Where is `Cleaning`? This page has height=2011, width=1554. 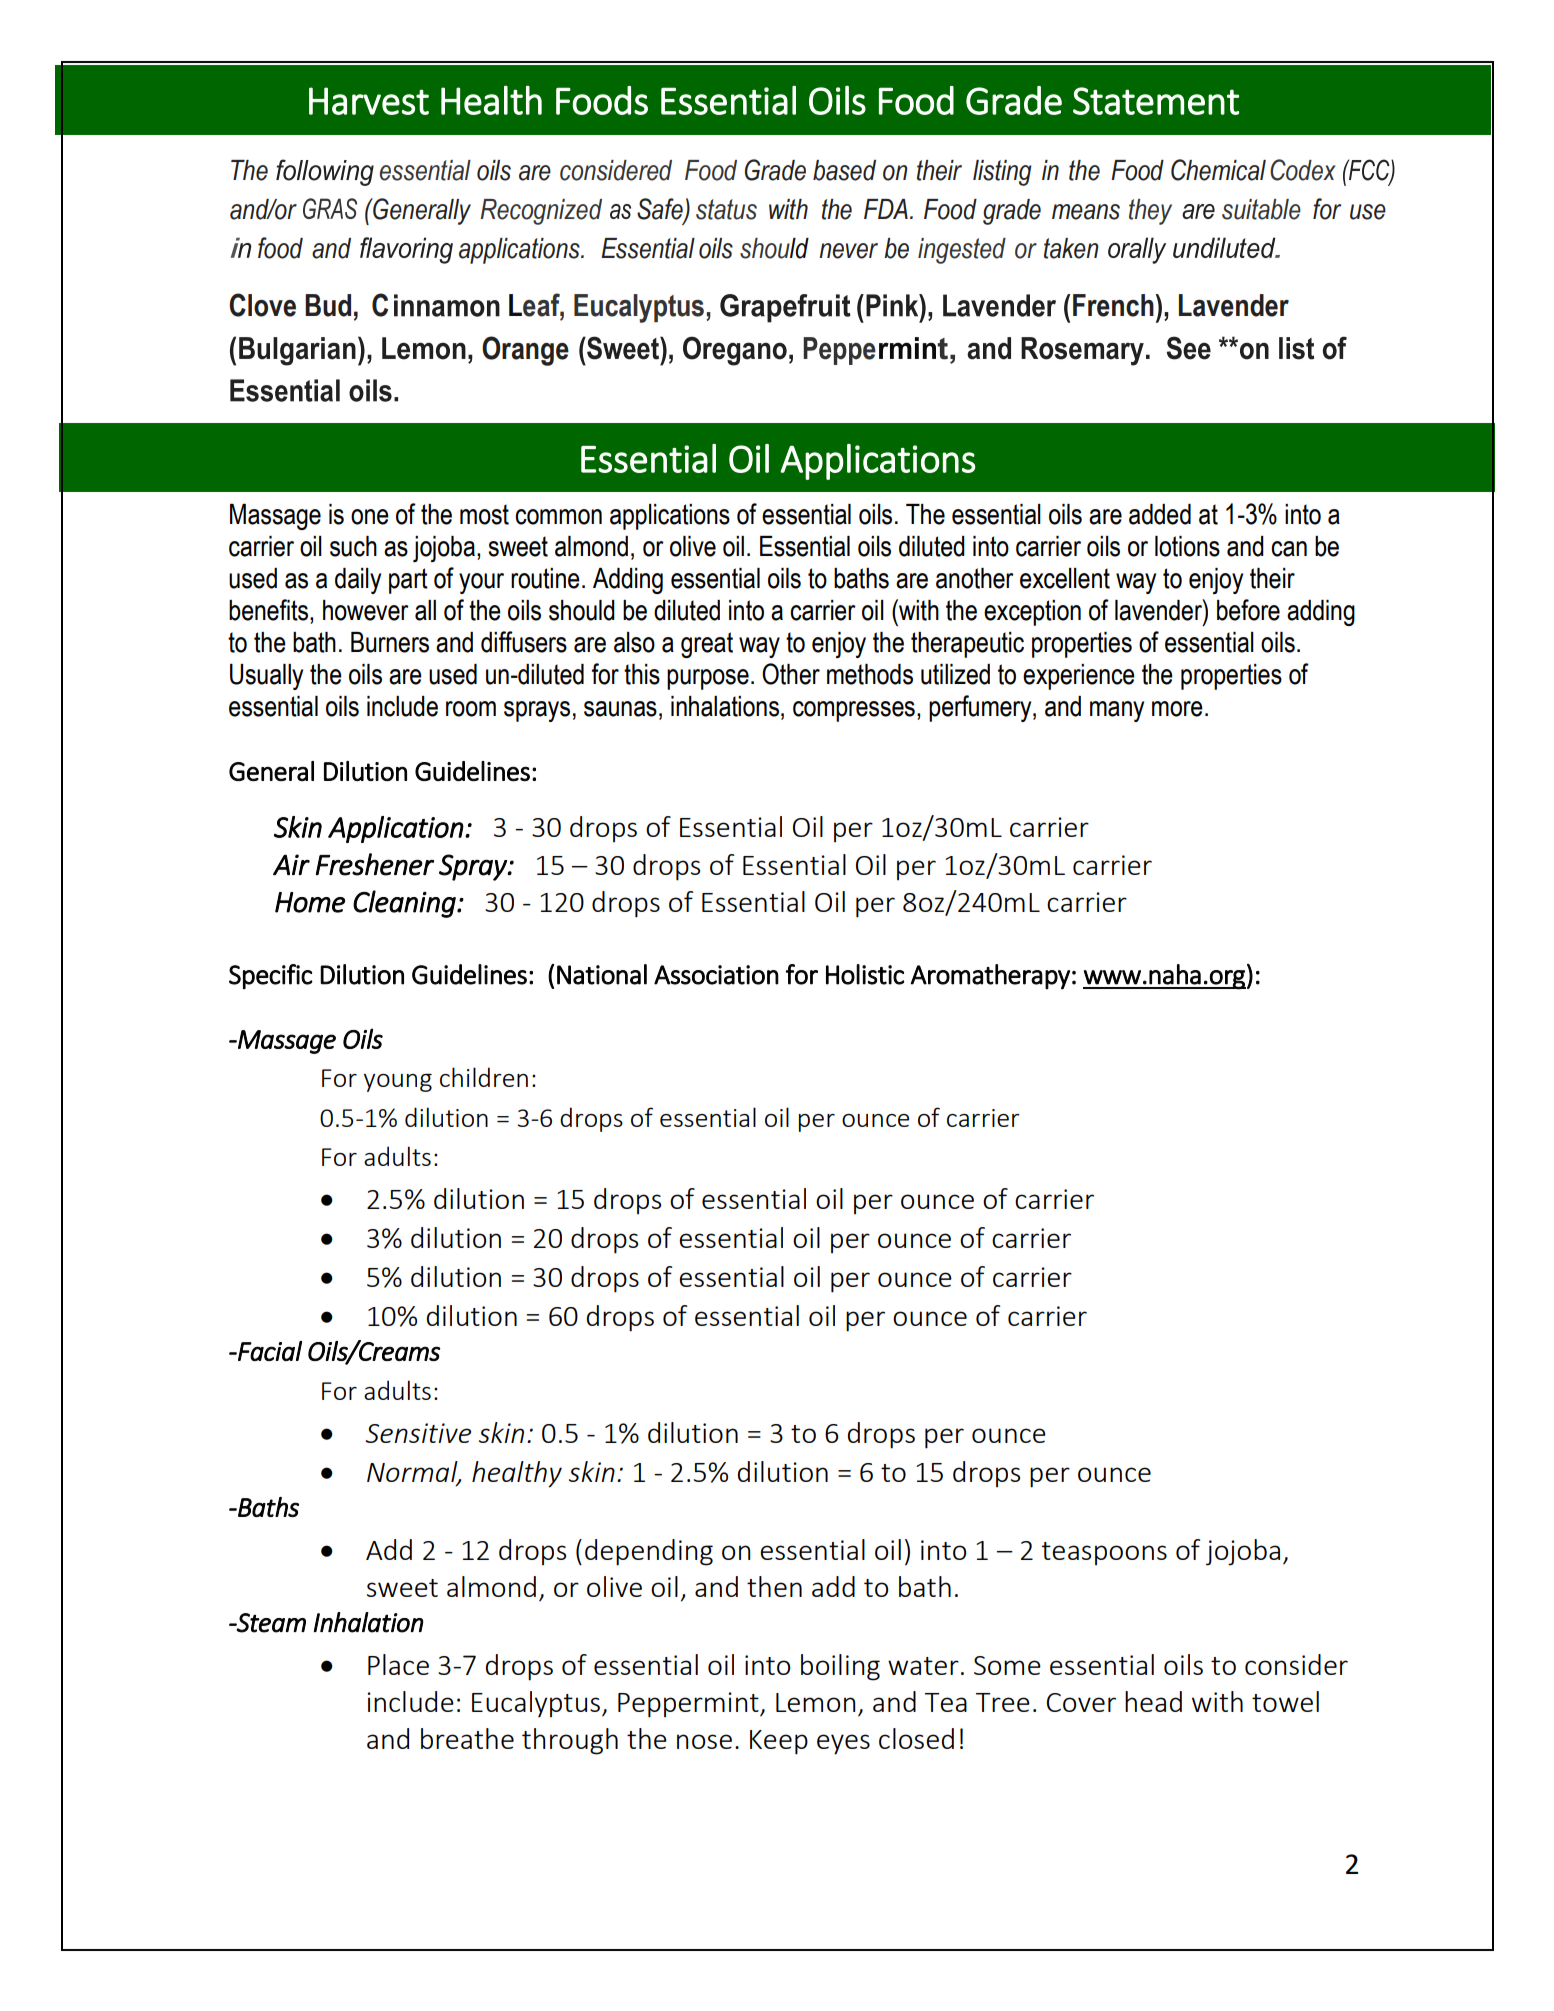
Cleaning is located at coordinates (405, 904).
